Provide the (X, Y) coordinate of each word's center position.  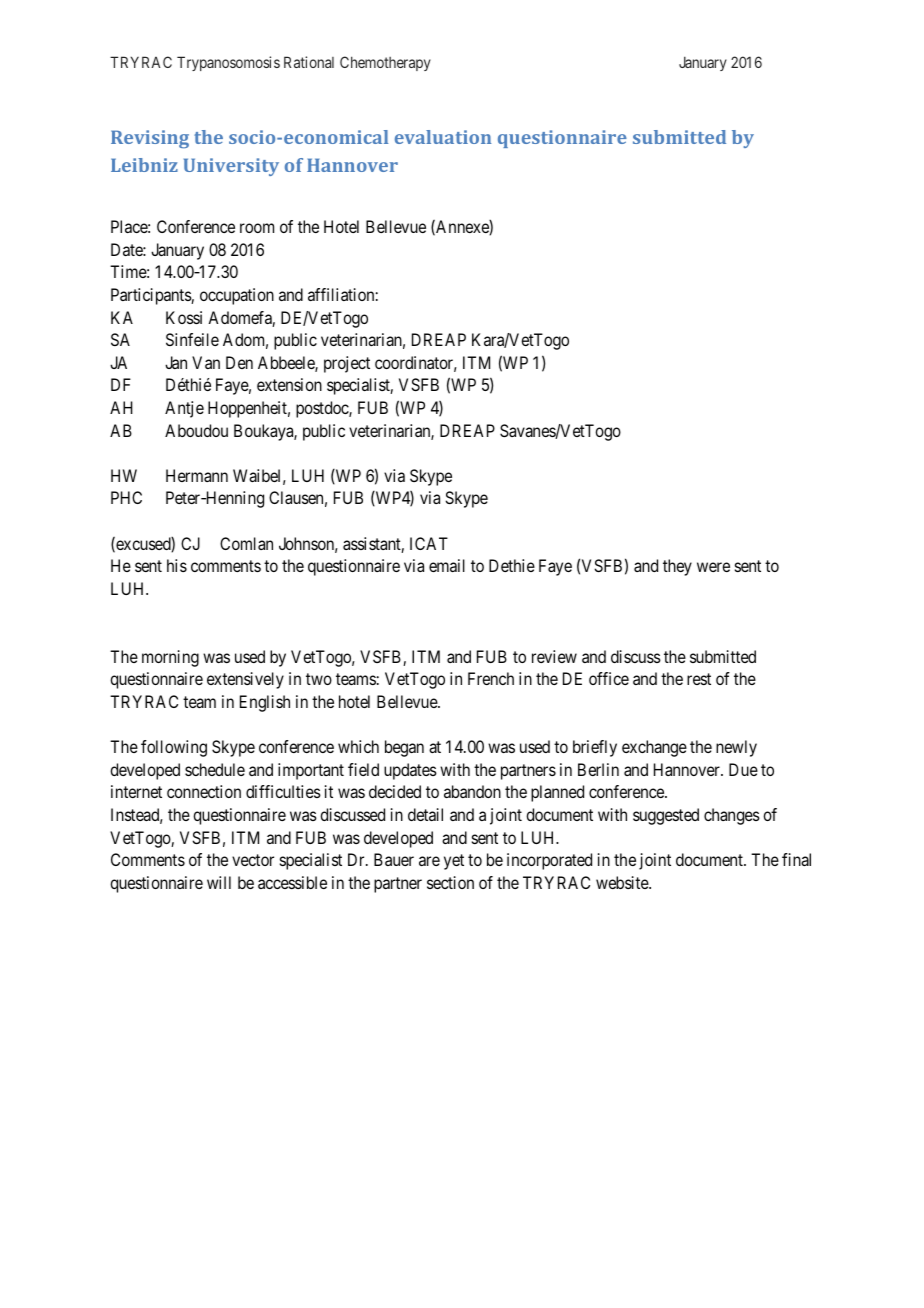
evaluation (443, 137)
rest (699, 679)
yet (454, 862)
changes (732, 816)
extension (289, 384)
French (491, 678)
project (347, 364)
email (447, 565)
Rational (309, 62)
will (219, 882)
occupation (237, 296)
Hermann (197, 475)
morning (170, 658)
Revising (150, 139)
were (713, 567)
